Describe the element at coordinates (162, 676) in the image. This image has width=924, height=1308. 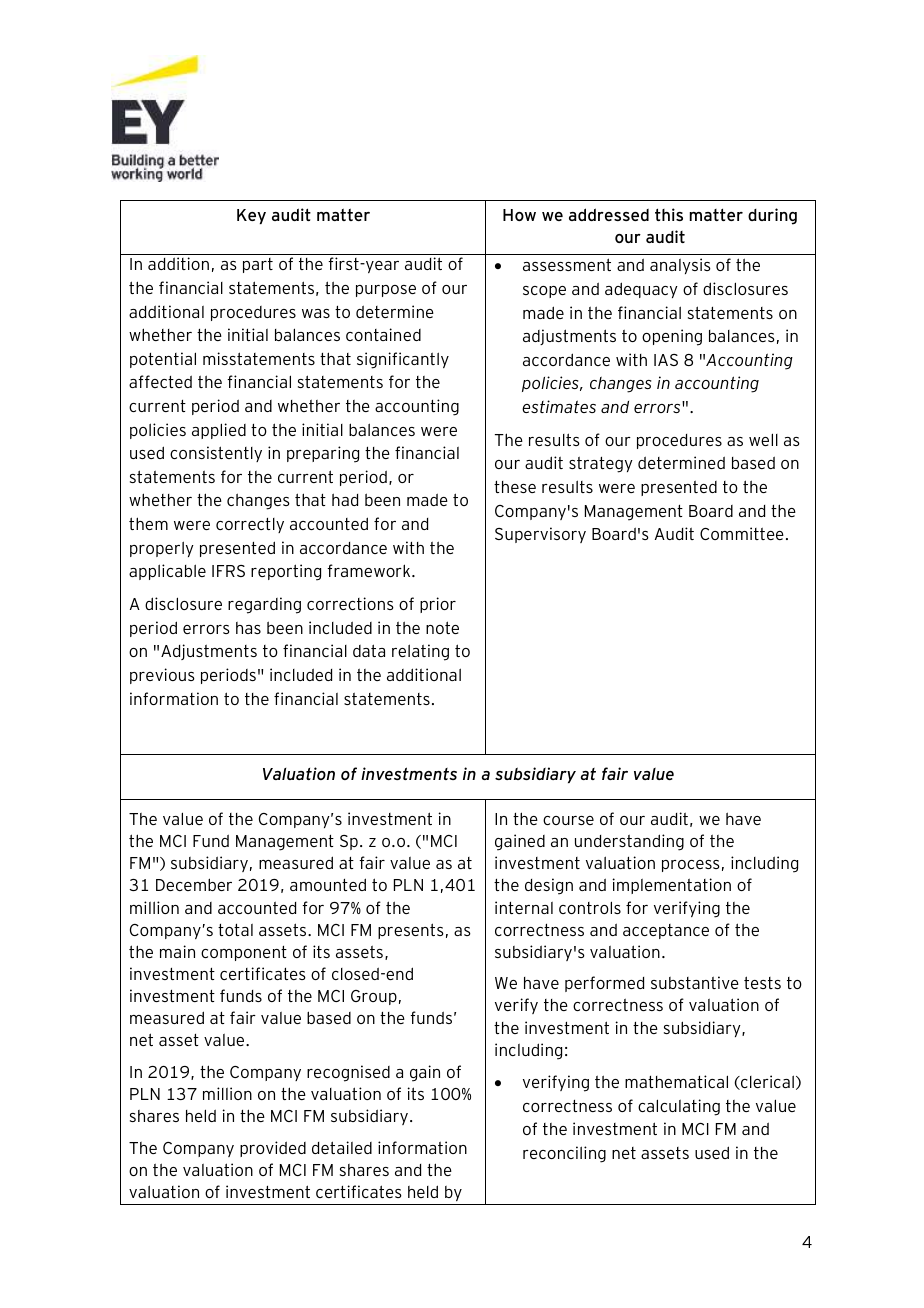
I see `previous` at that location.
